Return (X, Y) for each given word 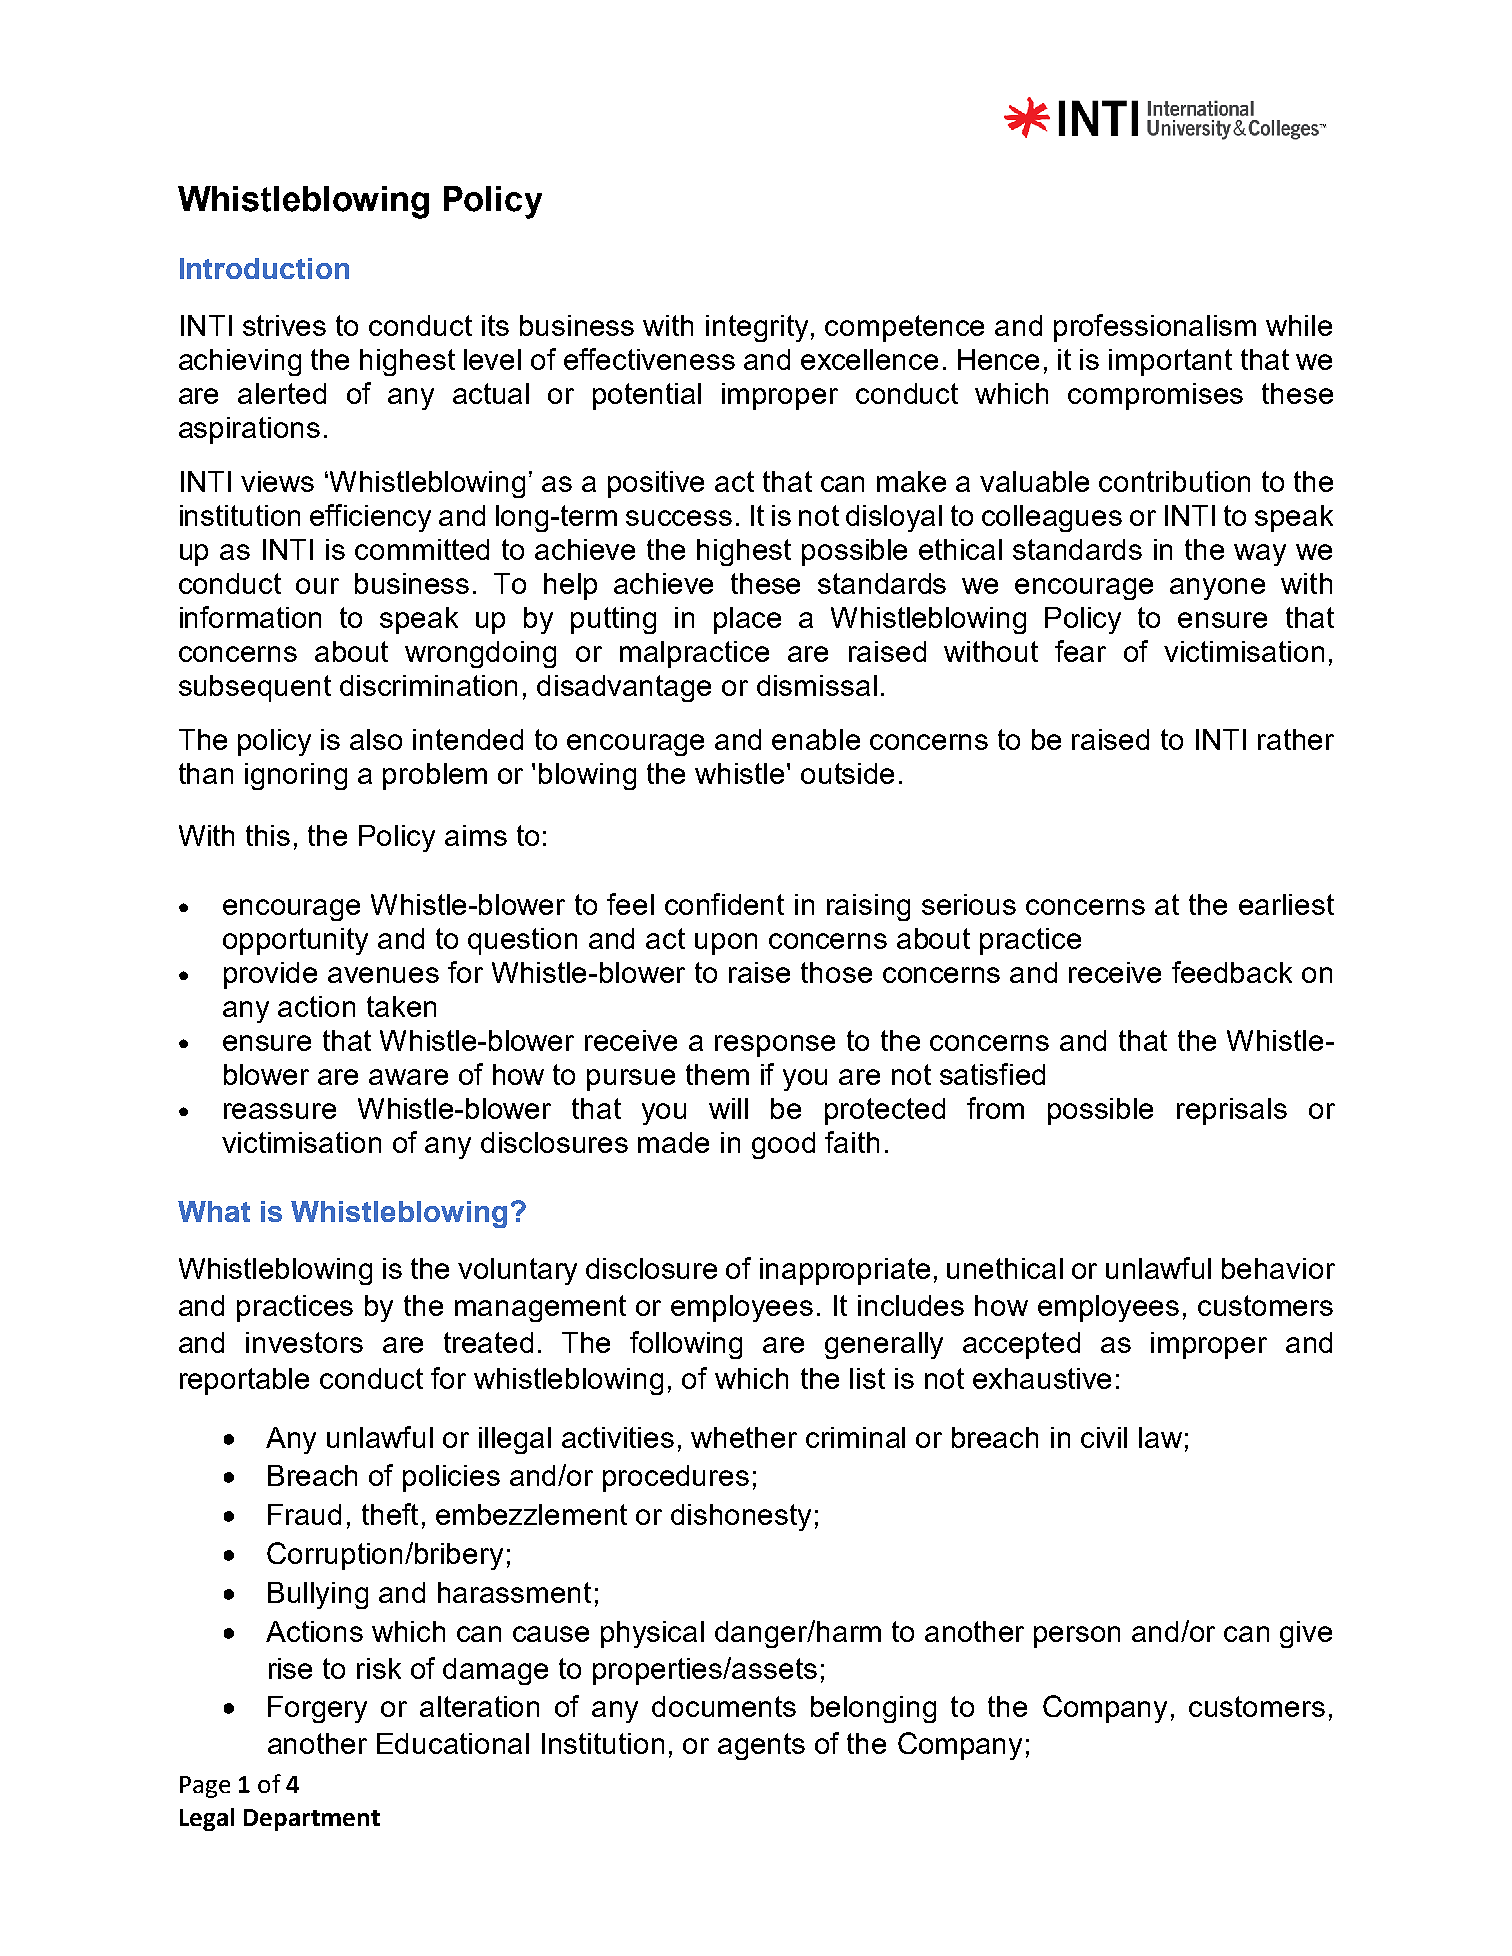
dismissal (817, 685)
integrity (757, 328)
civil (1104, 1437)
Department (312, 1820)
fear (1080, 651)
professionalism (1155, 328)
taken (401, 1006)
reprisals (1232, 1111)
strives (284, 325)
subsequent (255, 688)
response (775, 1046)
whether (744, 1437)
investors (304, 1342)
